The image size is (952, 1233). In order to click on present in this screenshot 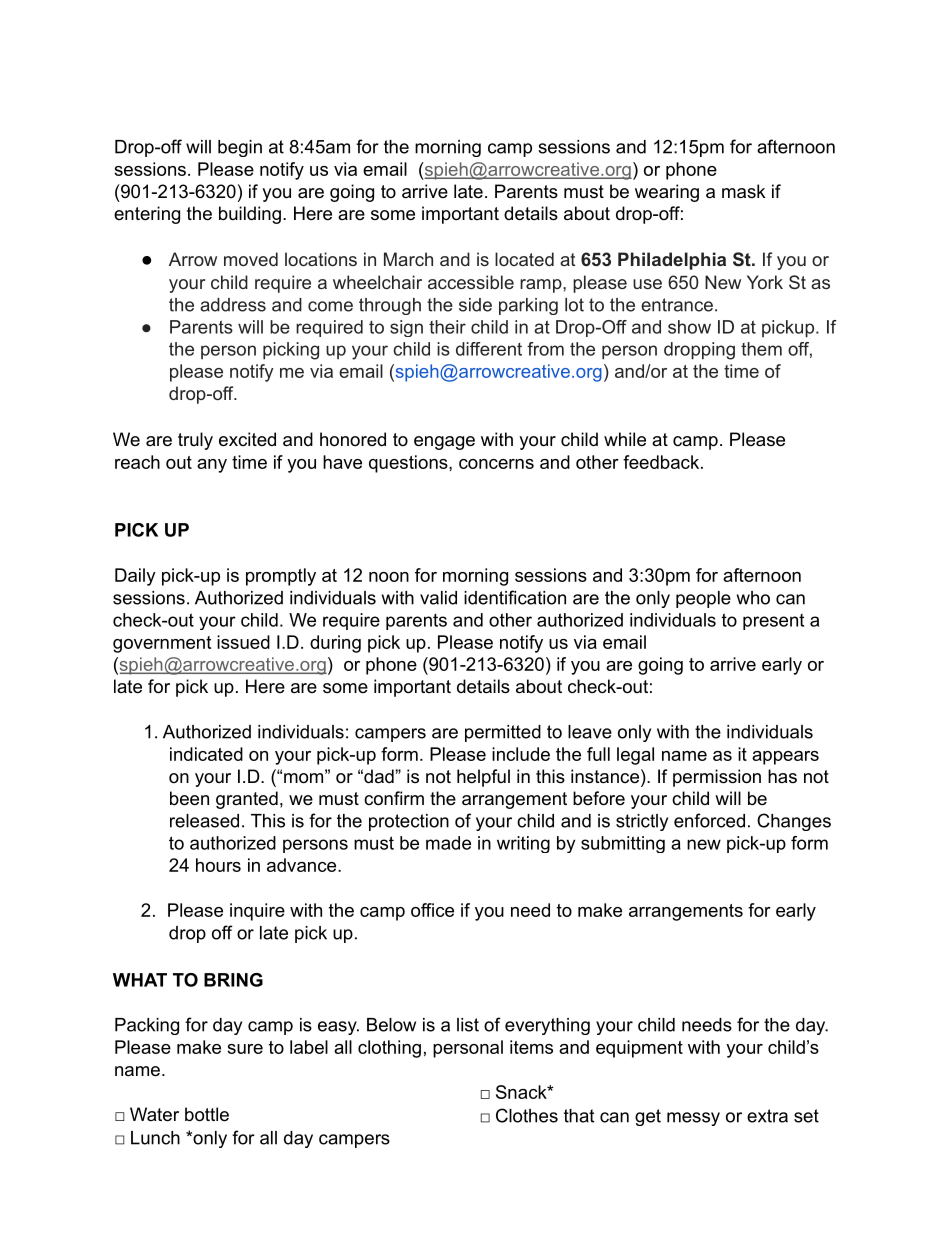, I will do `click(773, 622)`.
